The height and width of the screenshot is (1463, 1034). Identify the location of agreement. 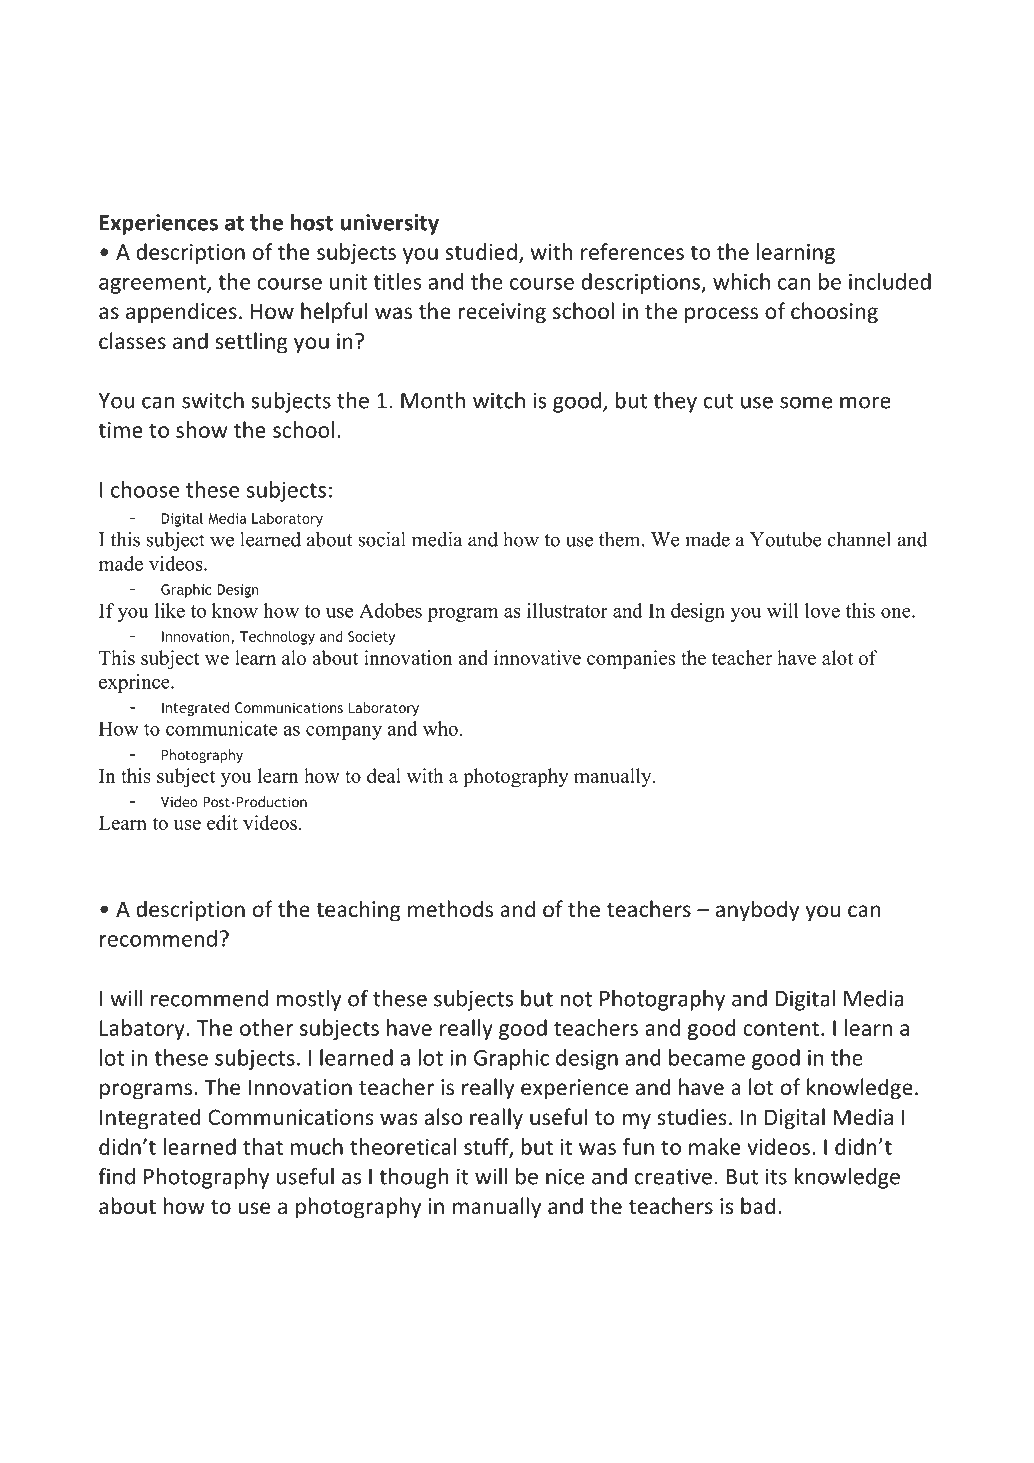
(153, 284).
